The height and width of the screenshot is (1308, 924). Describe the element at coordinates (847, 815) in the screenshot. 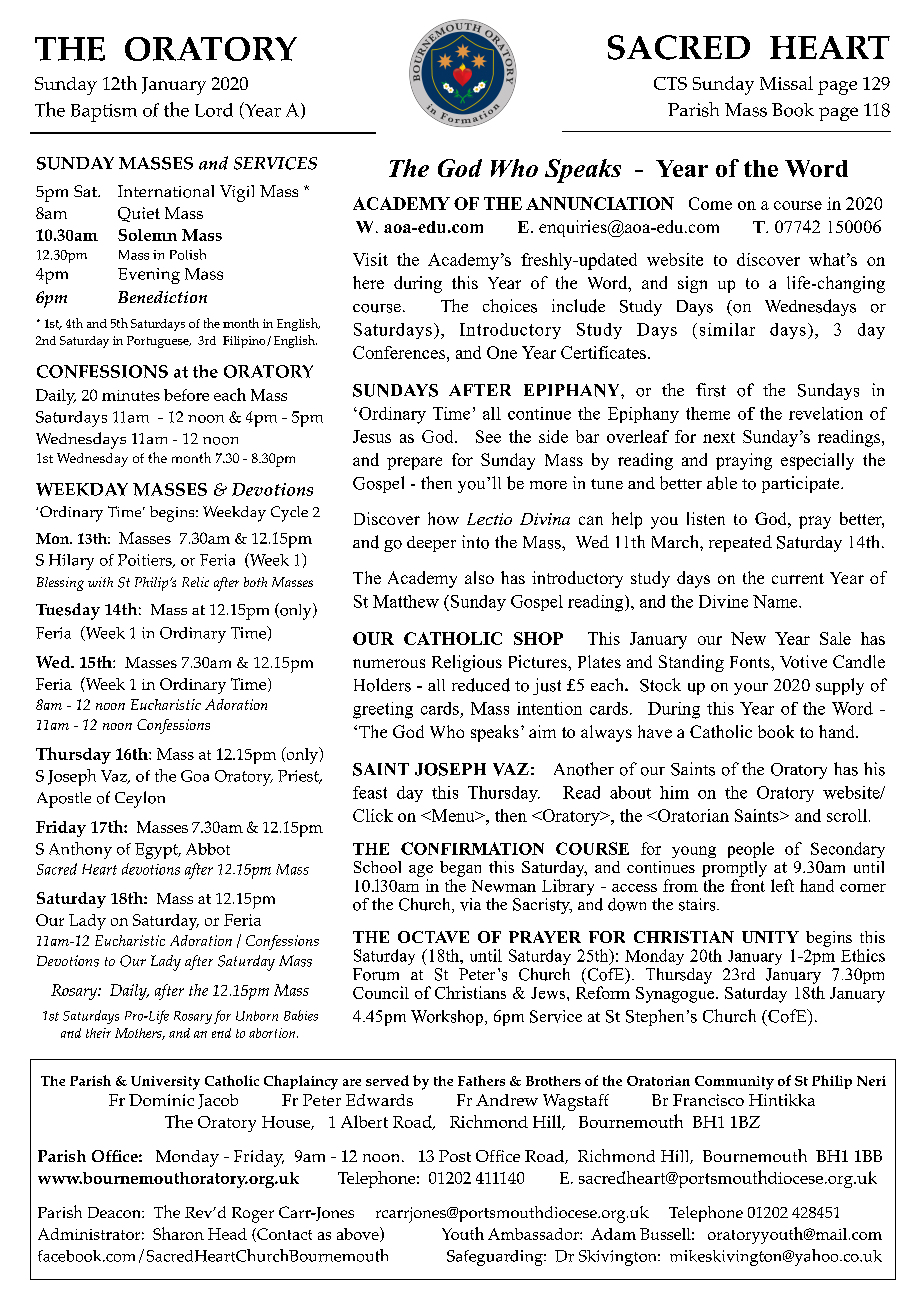

I see `scroll` at that location.
